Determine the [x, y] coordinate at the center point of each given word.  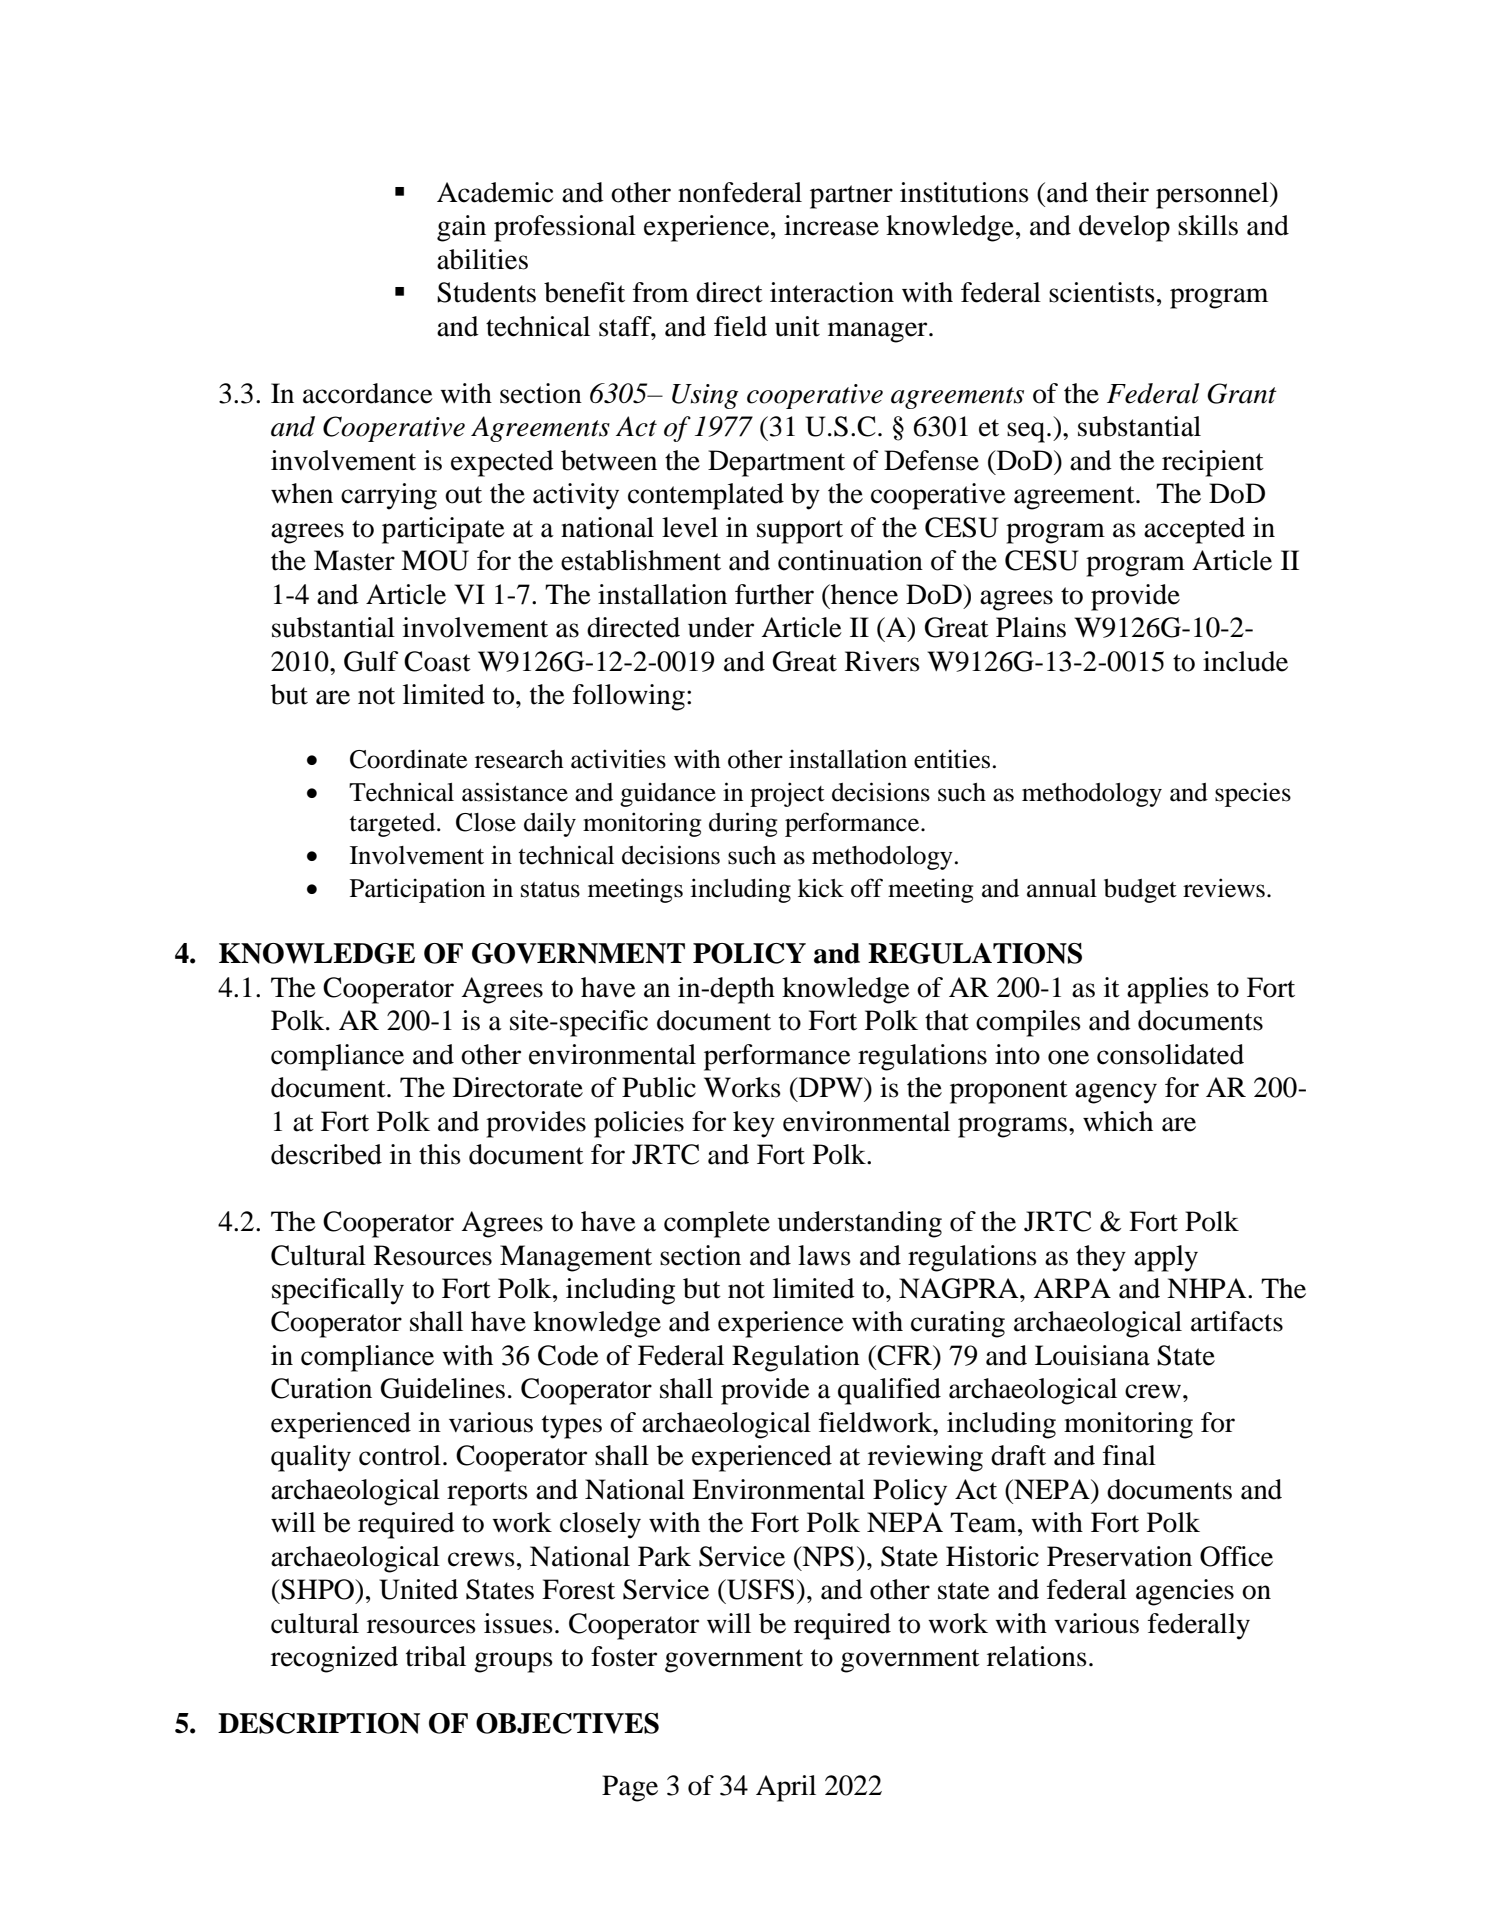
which [1118, 1121]
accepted [1194, 530]
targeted [394, 825]
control [400, 1455]
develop [1124, 228]
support [800, 532]
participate [443, 530]
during [743, 824]
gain [461, 228]
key [754, 1124]
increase [831, 225]
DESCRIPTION [319, 1723]
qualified [889, 1391]
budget [1140, 891]
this [440, 1154]
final [1129, 1455]
